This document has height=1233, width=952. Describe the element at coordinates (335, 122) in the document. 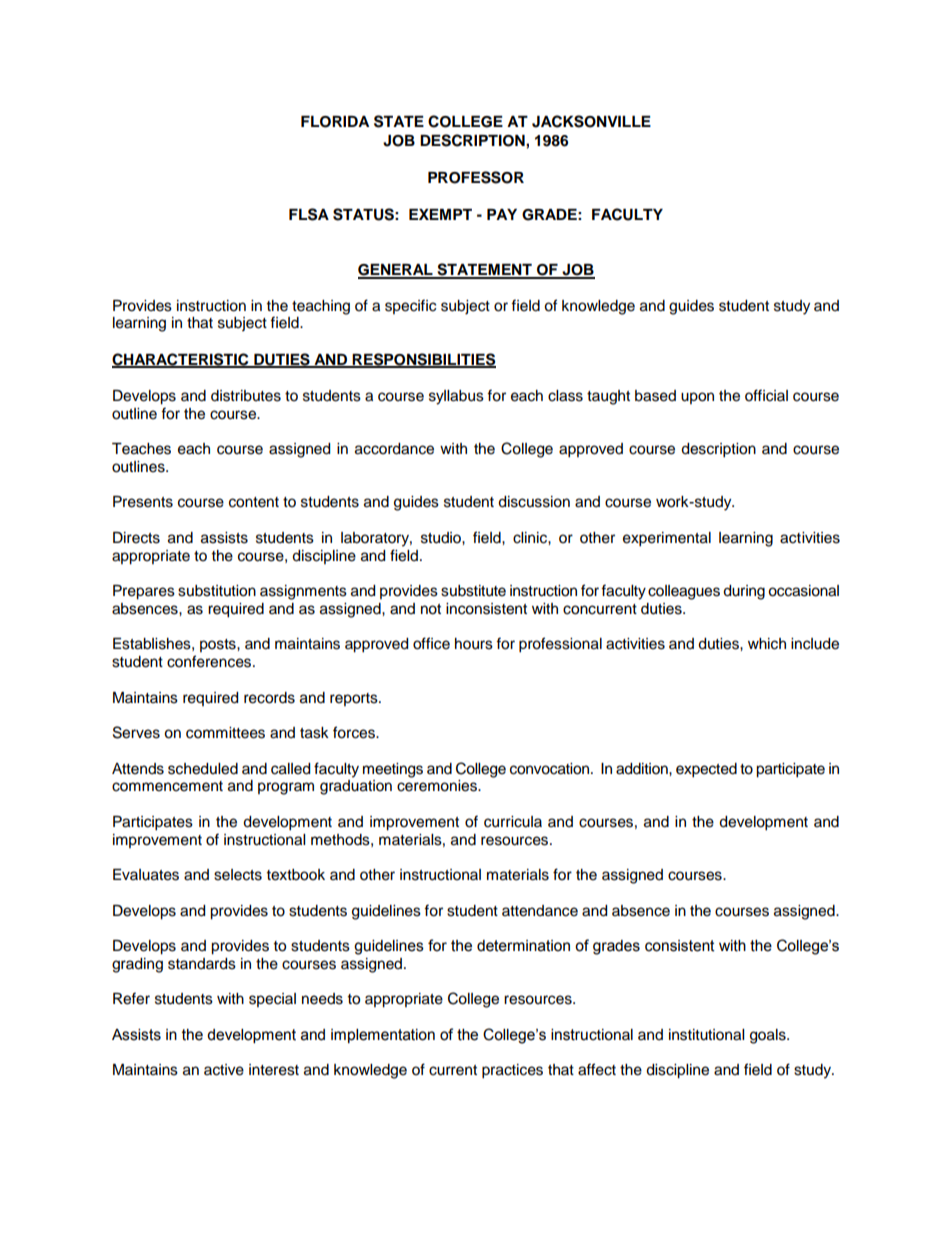

I see `FLORIDA` at that location.
